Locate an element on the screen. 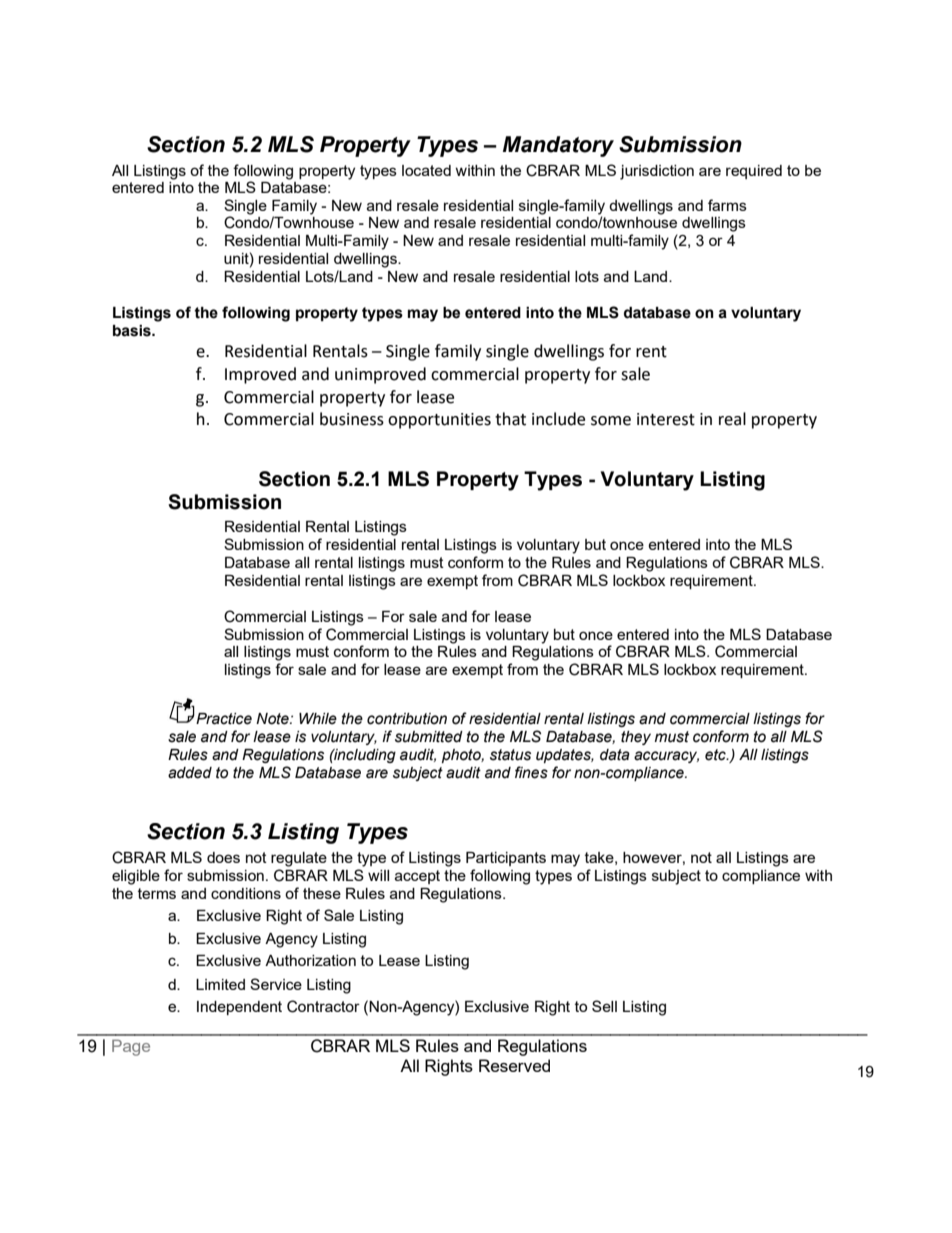 The height and width of the screenshot is (1233, 952). basis is located at coordinates (133, 331).
